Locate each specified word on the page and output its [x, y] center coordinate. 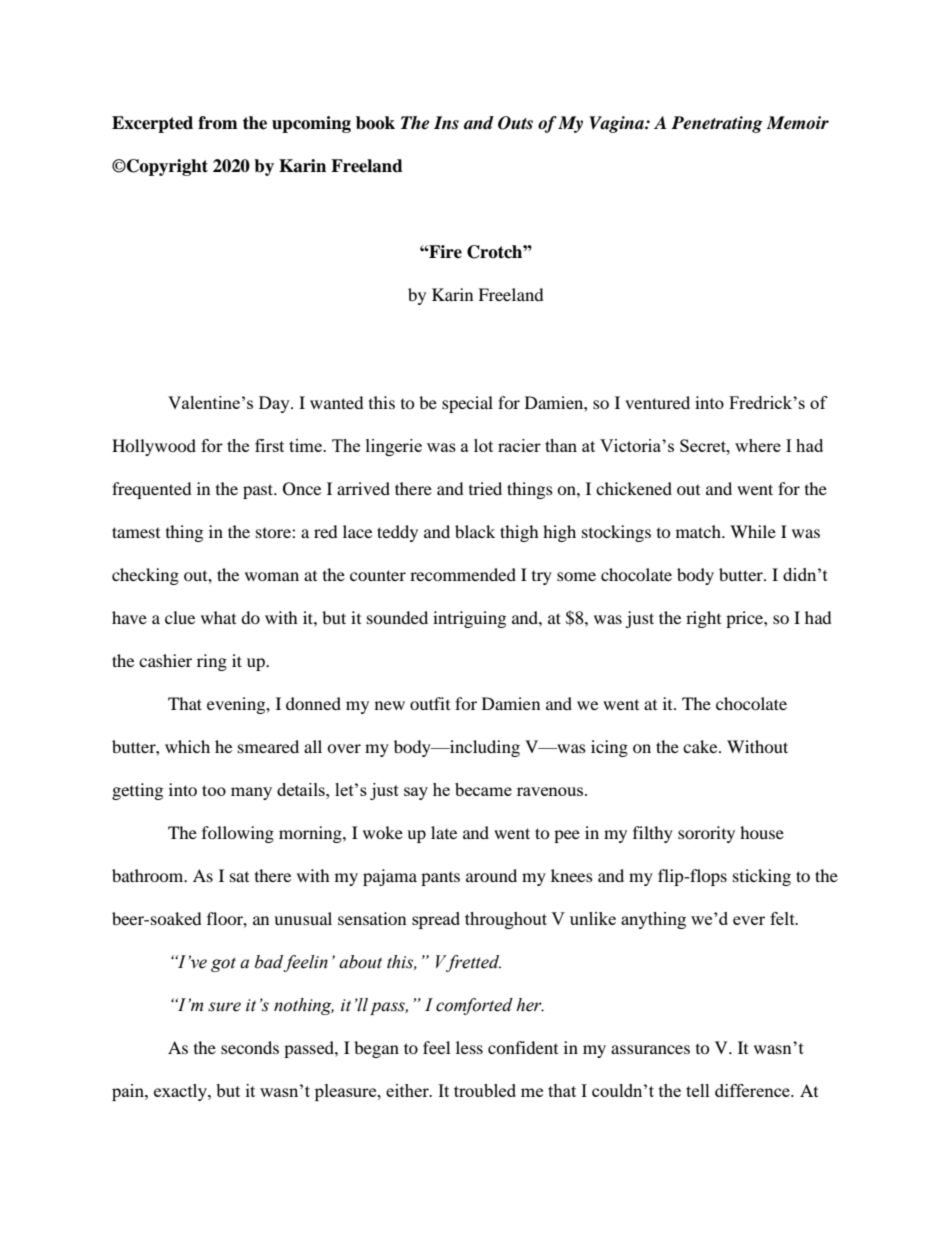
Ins [446, 123]
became [483, 789]
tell [698, 1090]
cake [701, 746]
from [218, 123]
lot [483, 445]
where [758, 445]
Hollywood [154, 447]
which [187, 746]
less [469, 1047]
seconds [250, 1047]
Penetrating [717, 124]
